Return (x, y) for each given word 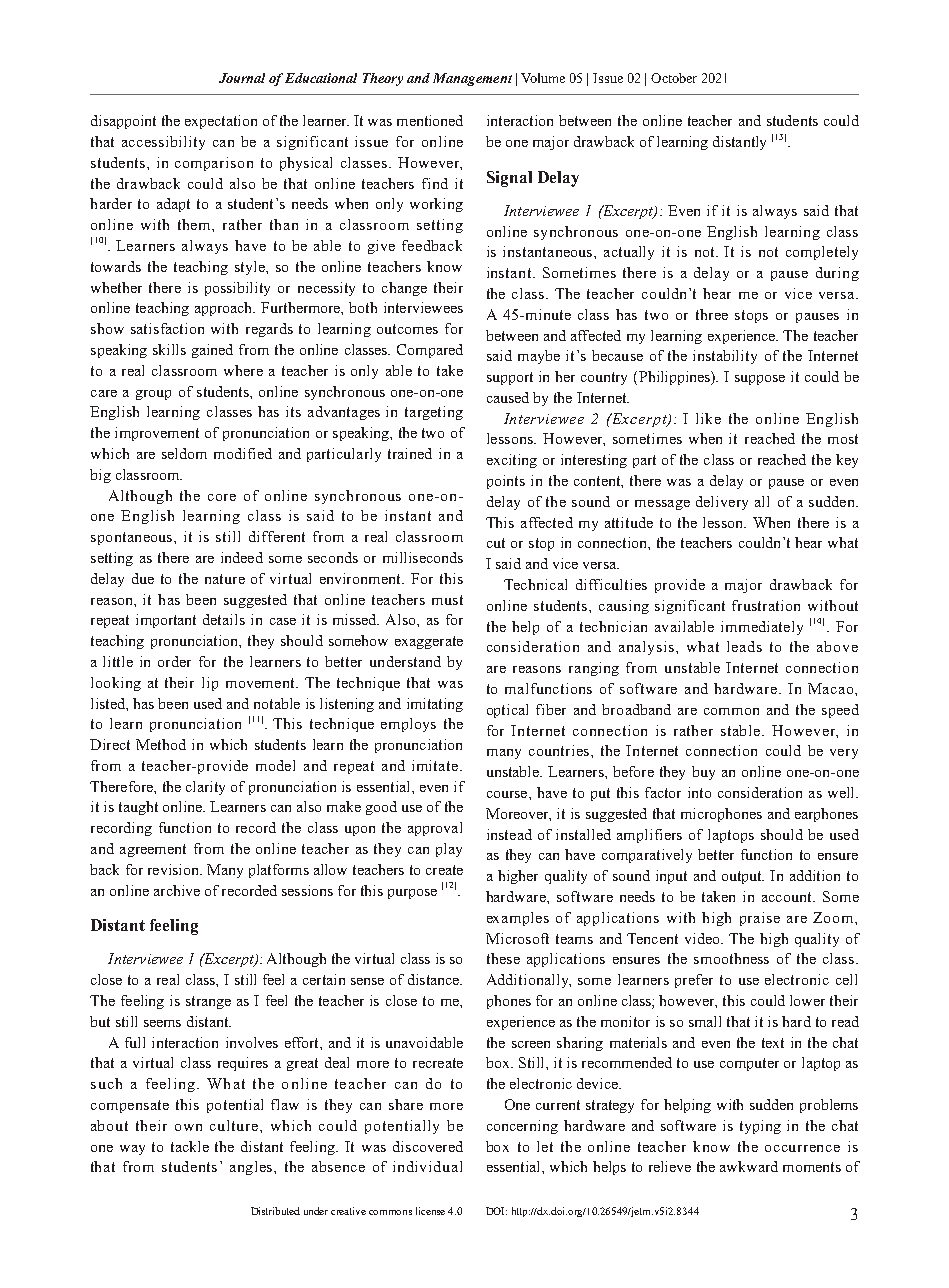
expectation (221, 122)
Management (472, 79)
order (174, 661)
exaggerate (429, 642)
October (674, 78)
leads (744, 646)
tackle (190, 1146)
